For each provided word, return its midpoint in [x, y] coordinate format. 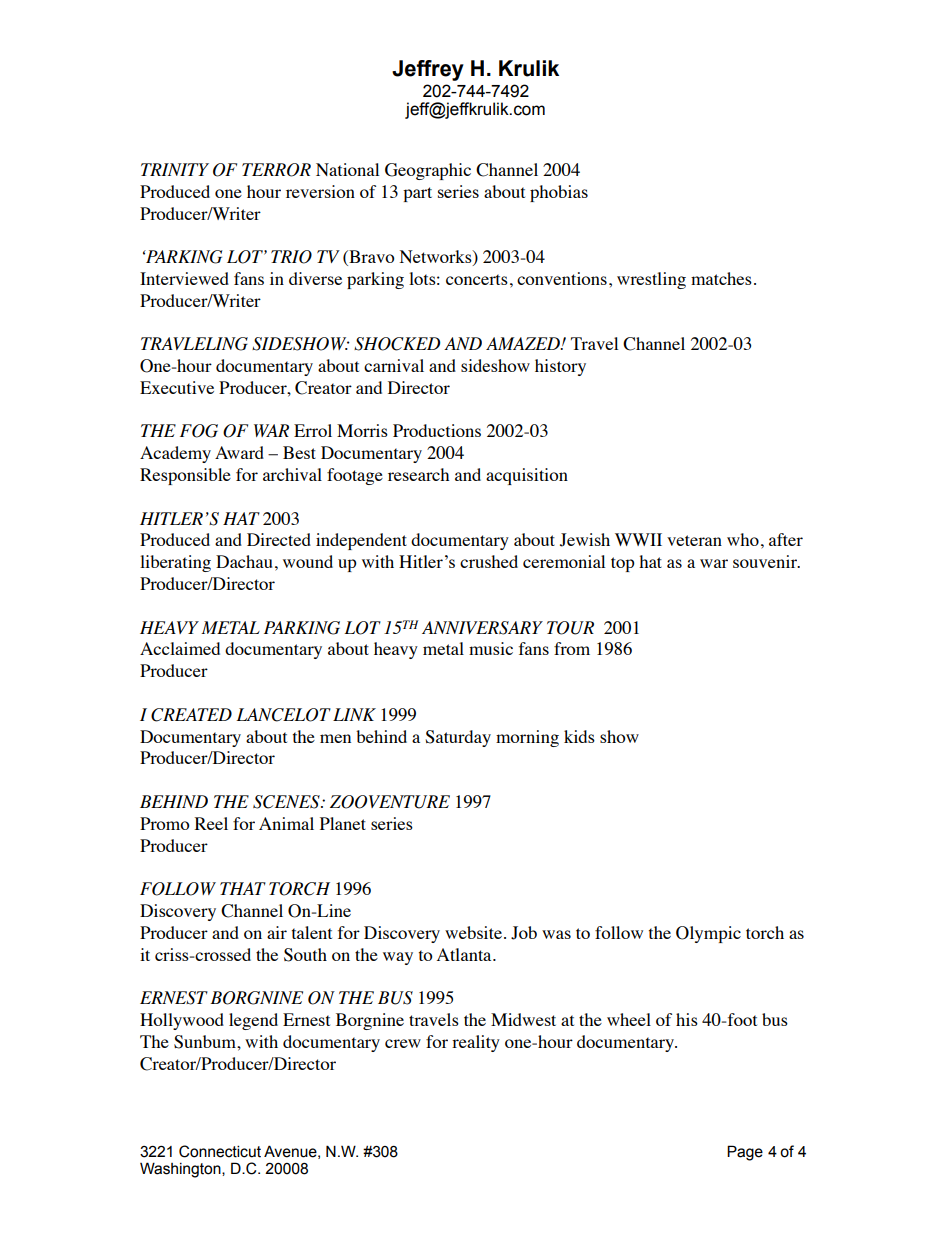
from [572, 648]
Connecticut [220, 1151]
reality [476, 1043]
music [491, 648]
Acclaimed [180, 648]
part [417, 194]
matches [721, 278]
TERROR [276, 170]
